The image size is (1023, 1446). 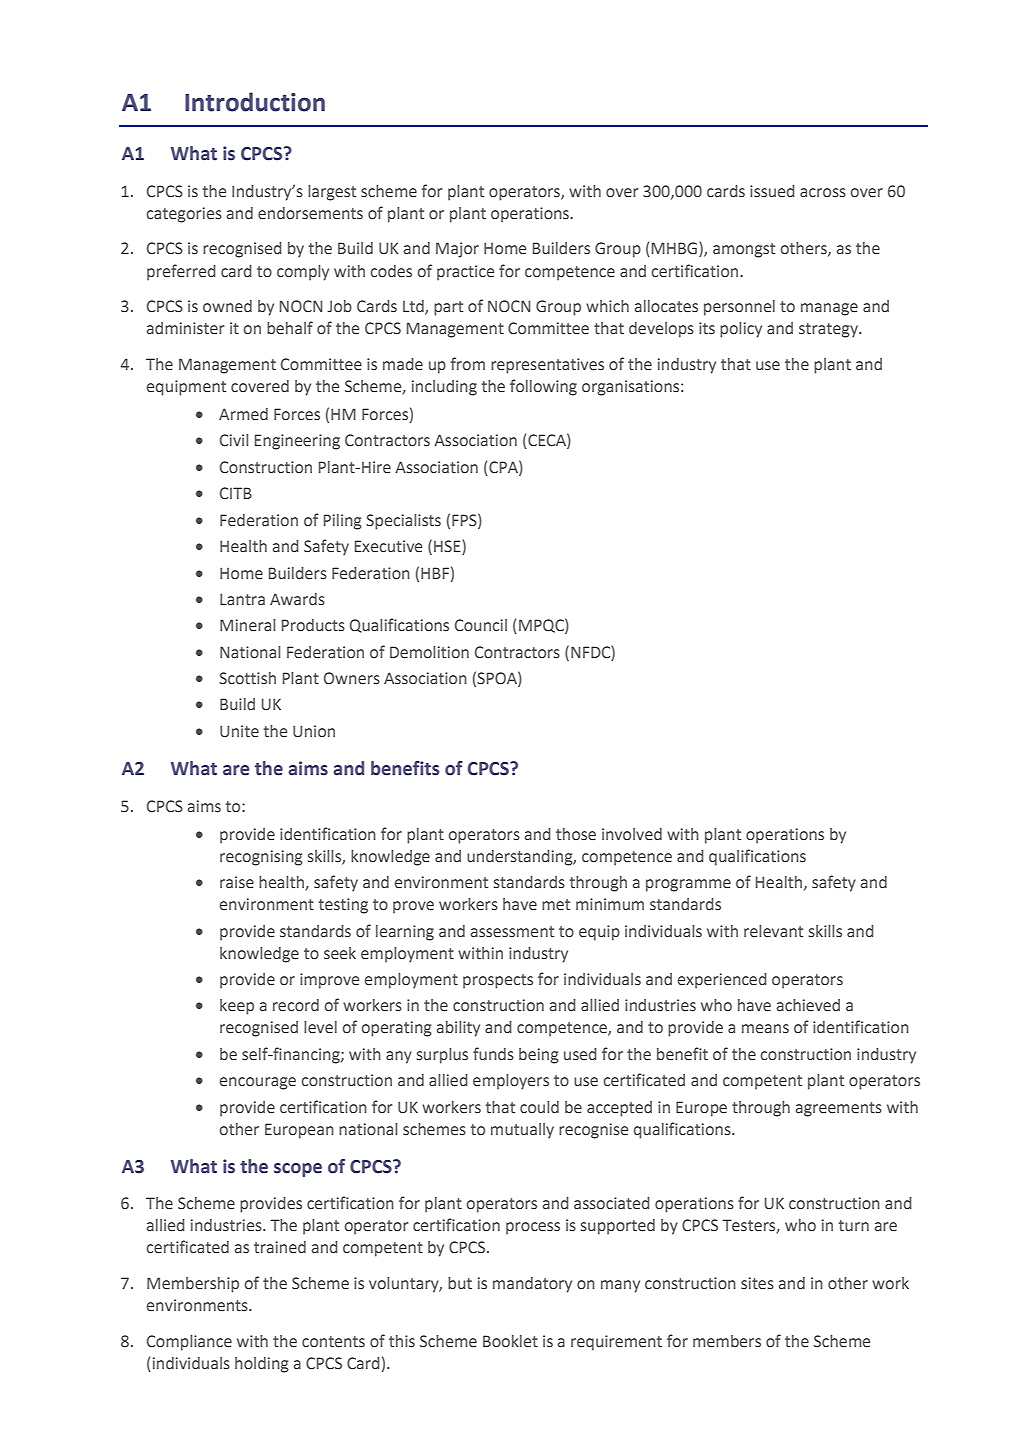 I want to click on assessment, so click(x=512, y=932).
